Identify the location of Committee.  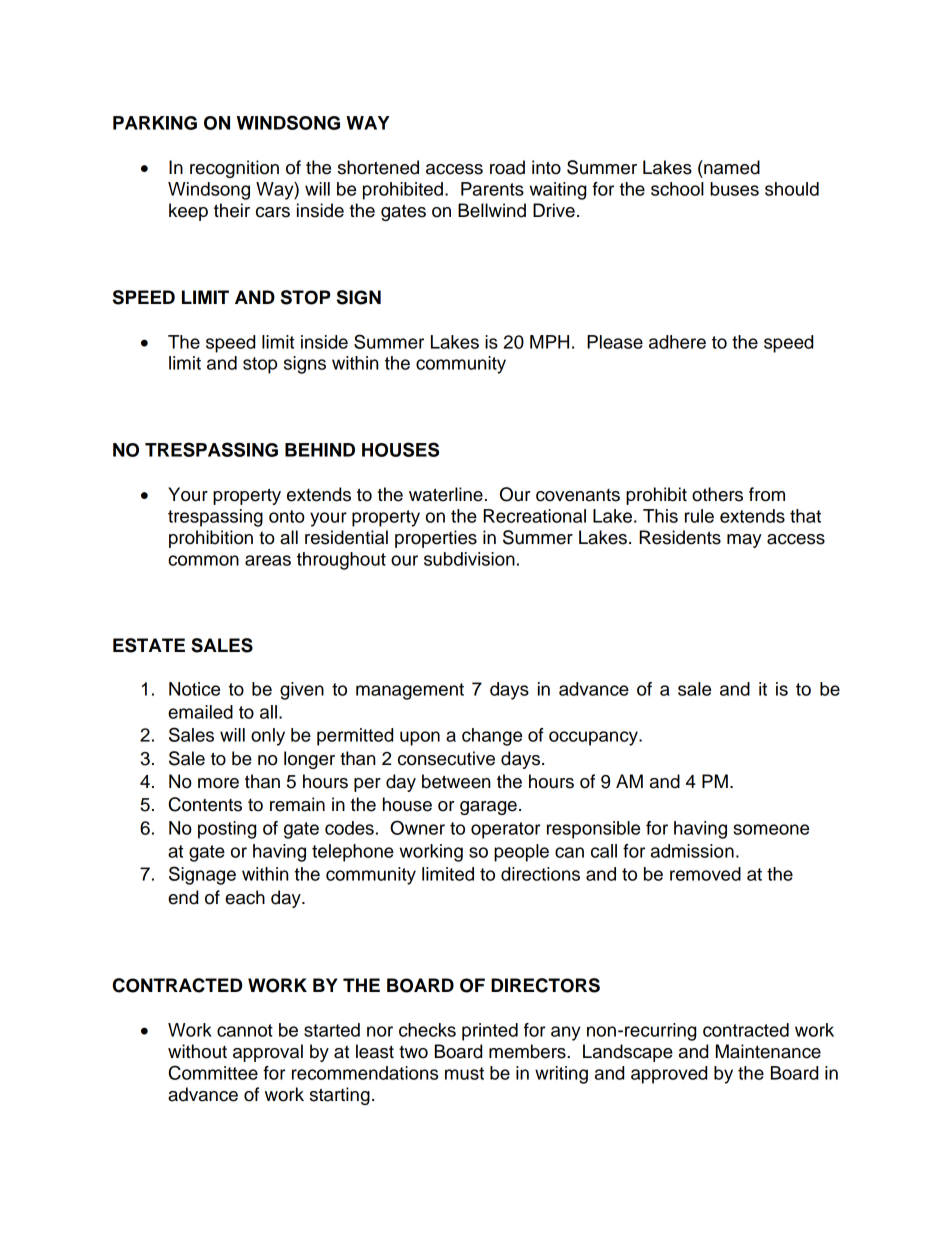
(213, 1072).
